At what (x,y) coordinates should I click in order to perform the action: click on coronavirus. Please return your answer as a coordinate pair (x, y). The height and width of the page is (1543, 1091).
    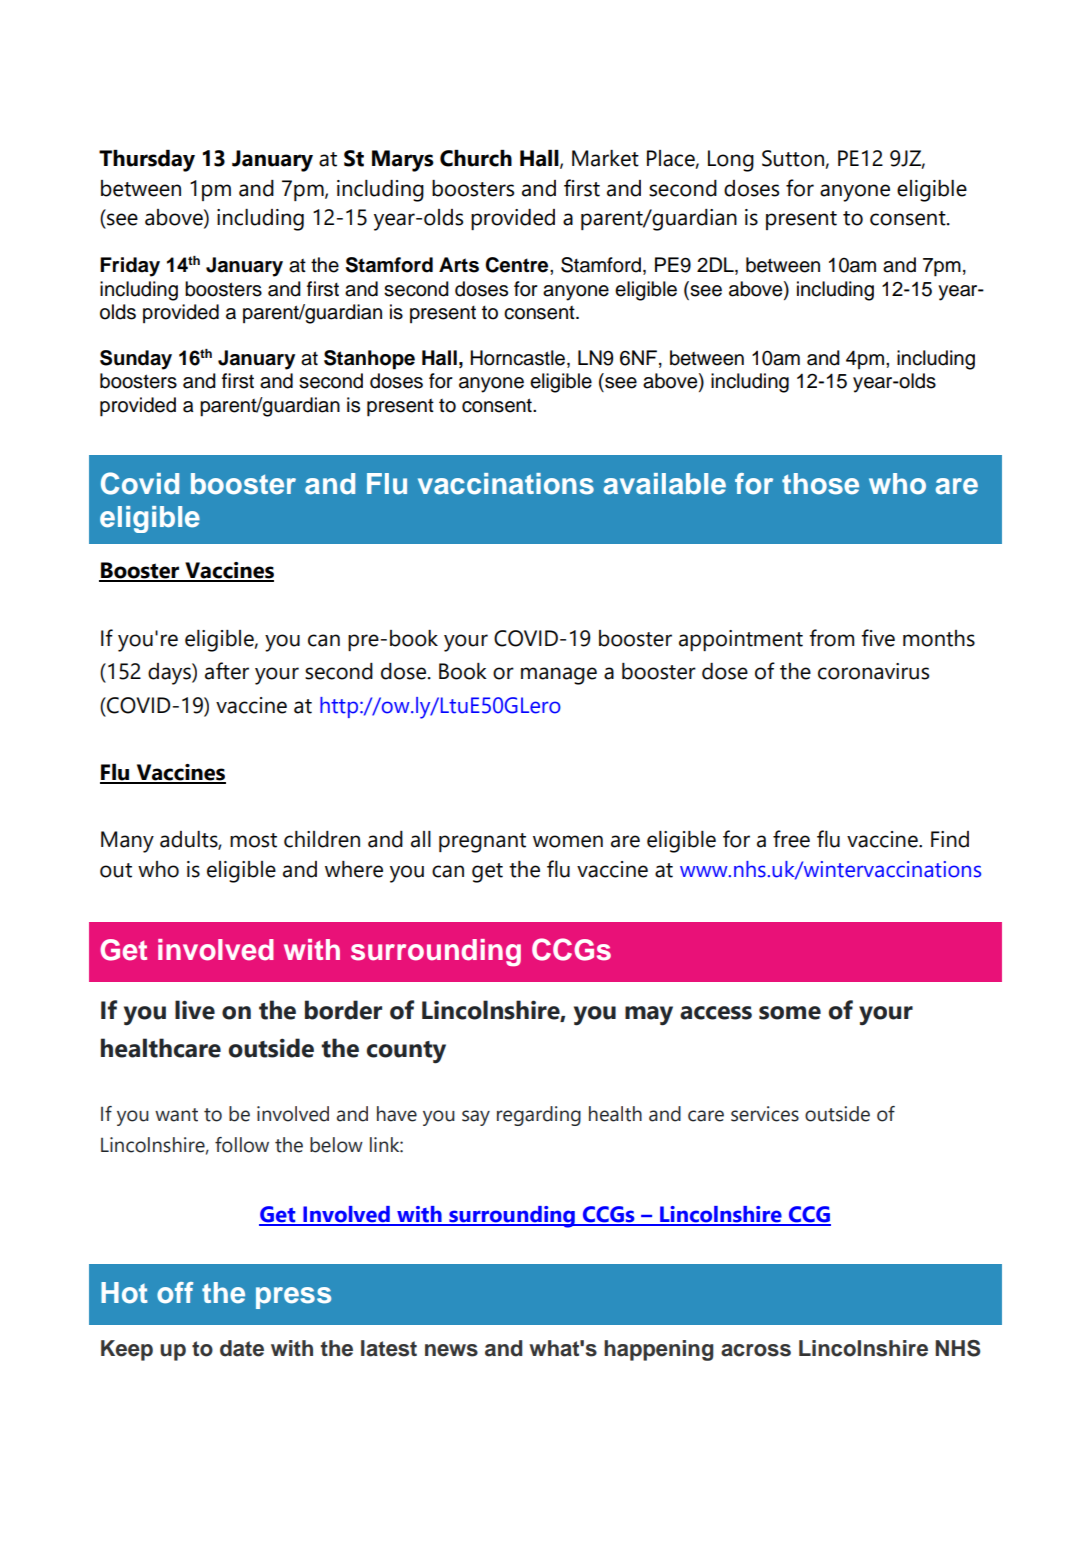
    Looking at the image, I should click on (873, 671).
